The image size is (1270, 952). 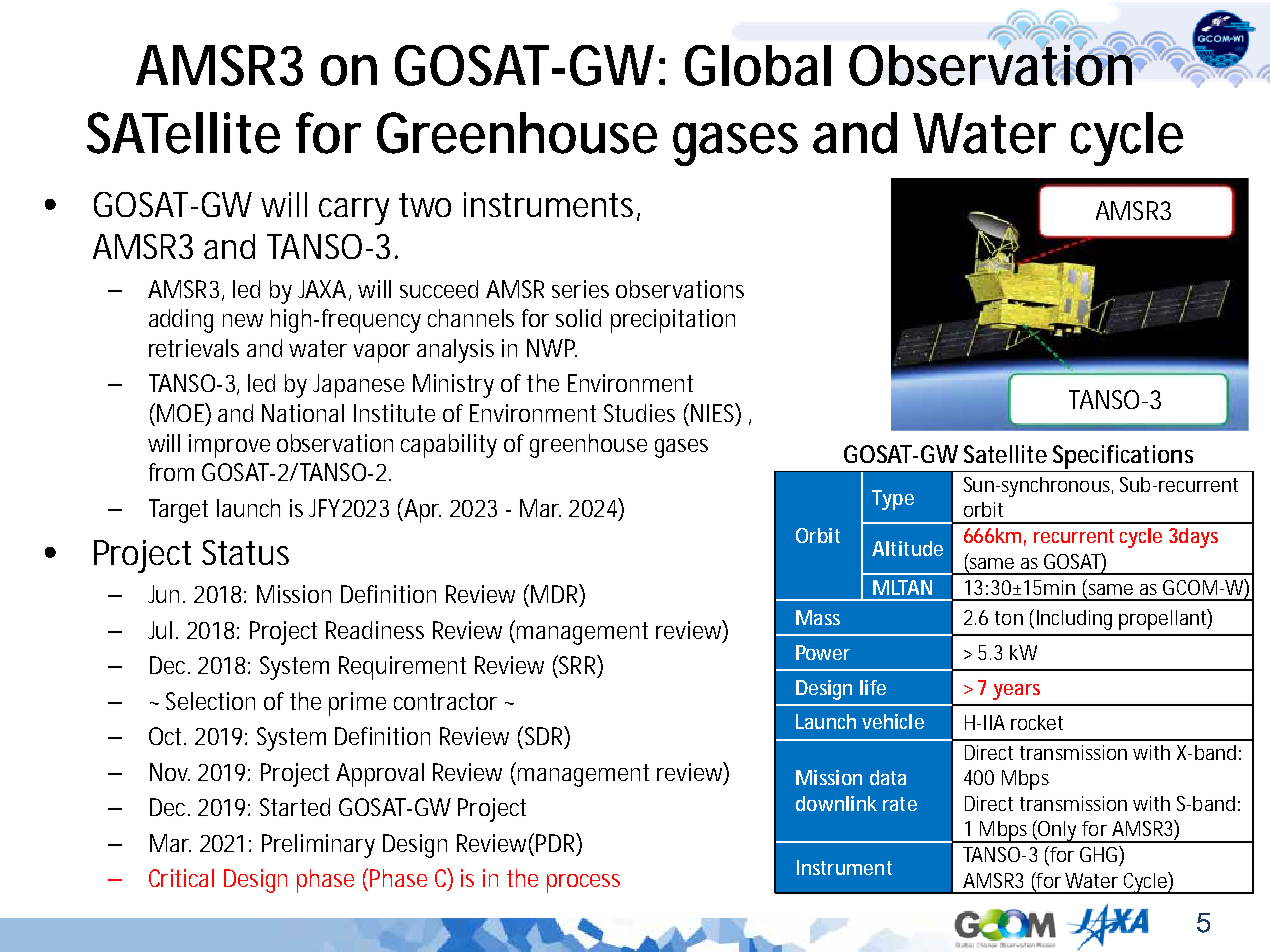 What do you see at coordinates (1059, 832) in the page?
I see `Only` at bounding box center [1059, 832].
